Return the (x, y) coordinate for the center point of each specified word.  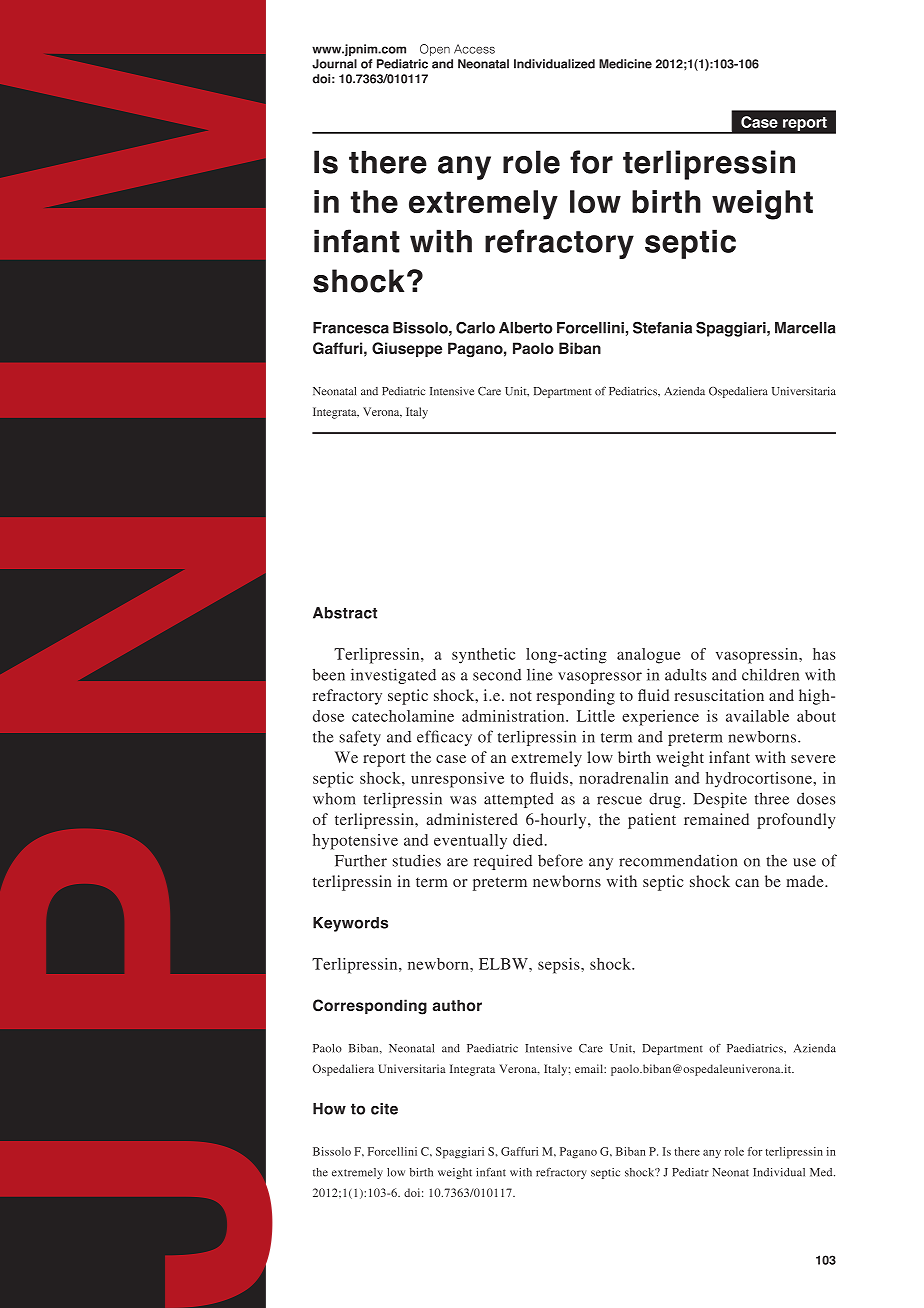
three (772, 798)
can (747, 883)
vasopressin (758, 656)
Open (435, 50)
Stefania (662, 327)
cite (384, 1109)
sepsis (560, 966)
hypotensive (355, 842)
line (539, 674)
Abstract (345, 613)
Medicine (625, 64)
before (560, 860)
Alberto (526, 328)
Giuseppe (407, 349)
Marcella (805, 328)
